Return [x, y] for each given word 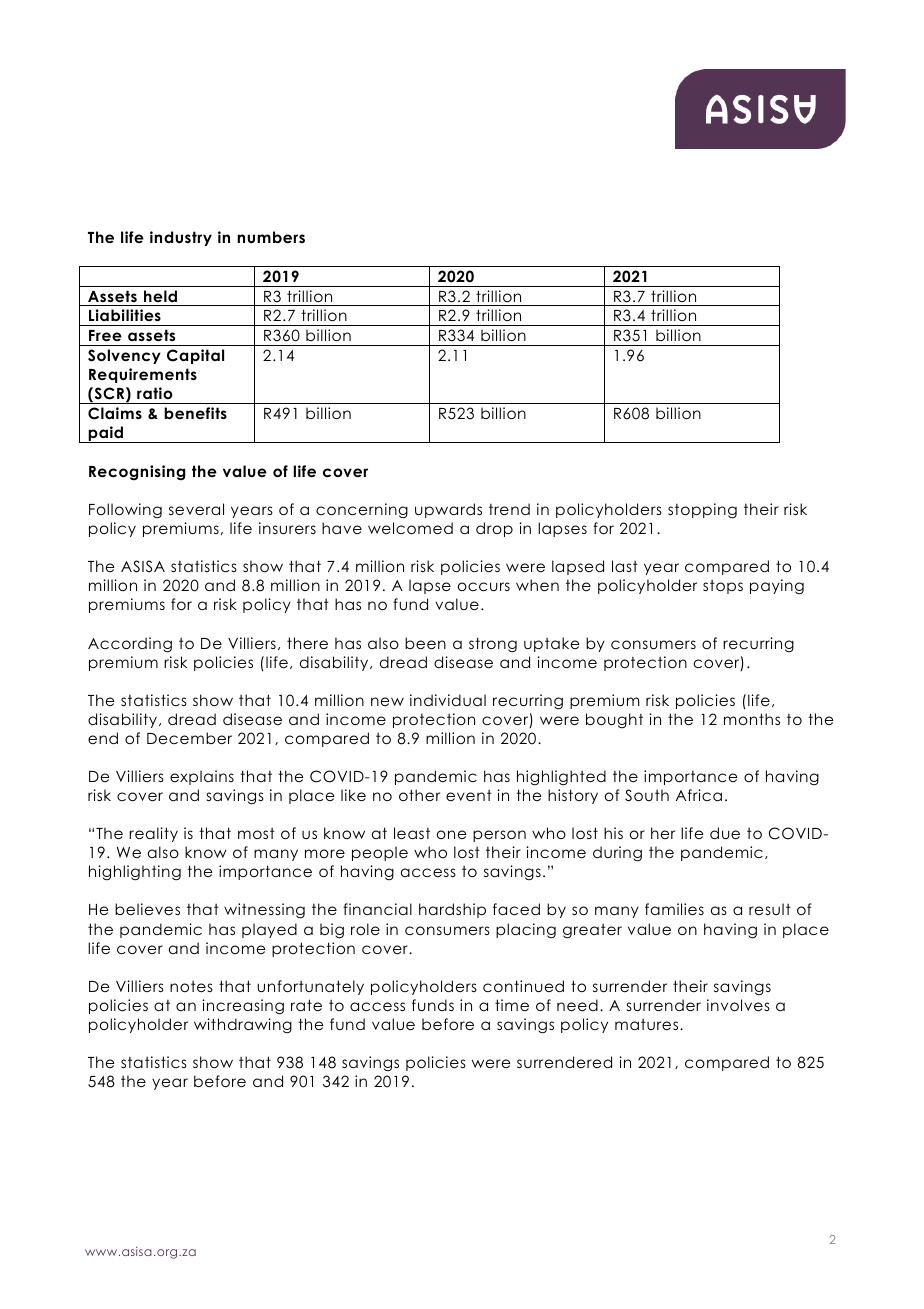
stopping [702, 511]
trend [509, 509]
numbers [271, 237]
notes [191, 986]
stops [723, 587]
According [130, 645]
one [451, 834]
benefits [195, 413]
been [425, 643]
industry [181, 238]
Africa [699, 795]
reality [153, 834]
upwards [448, 510]
